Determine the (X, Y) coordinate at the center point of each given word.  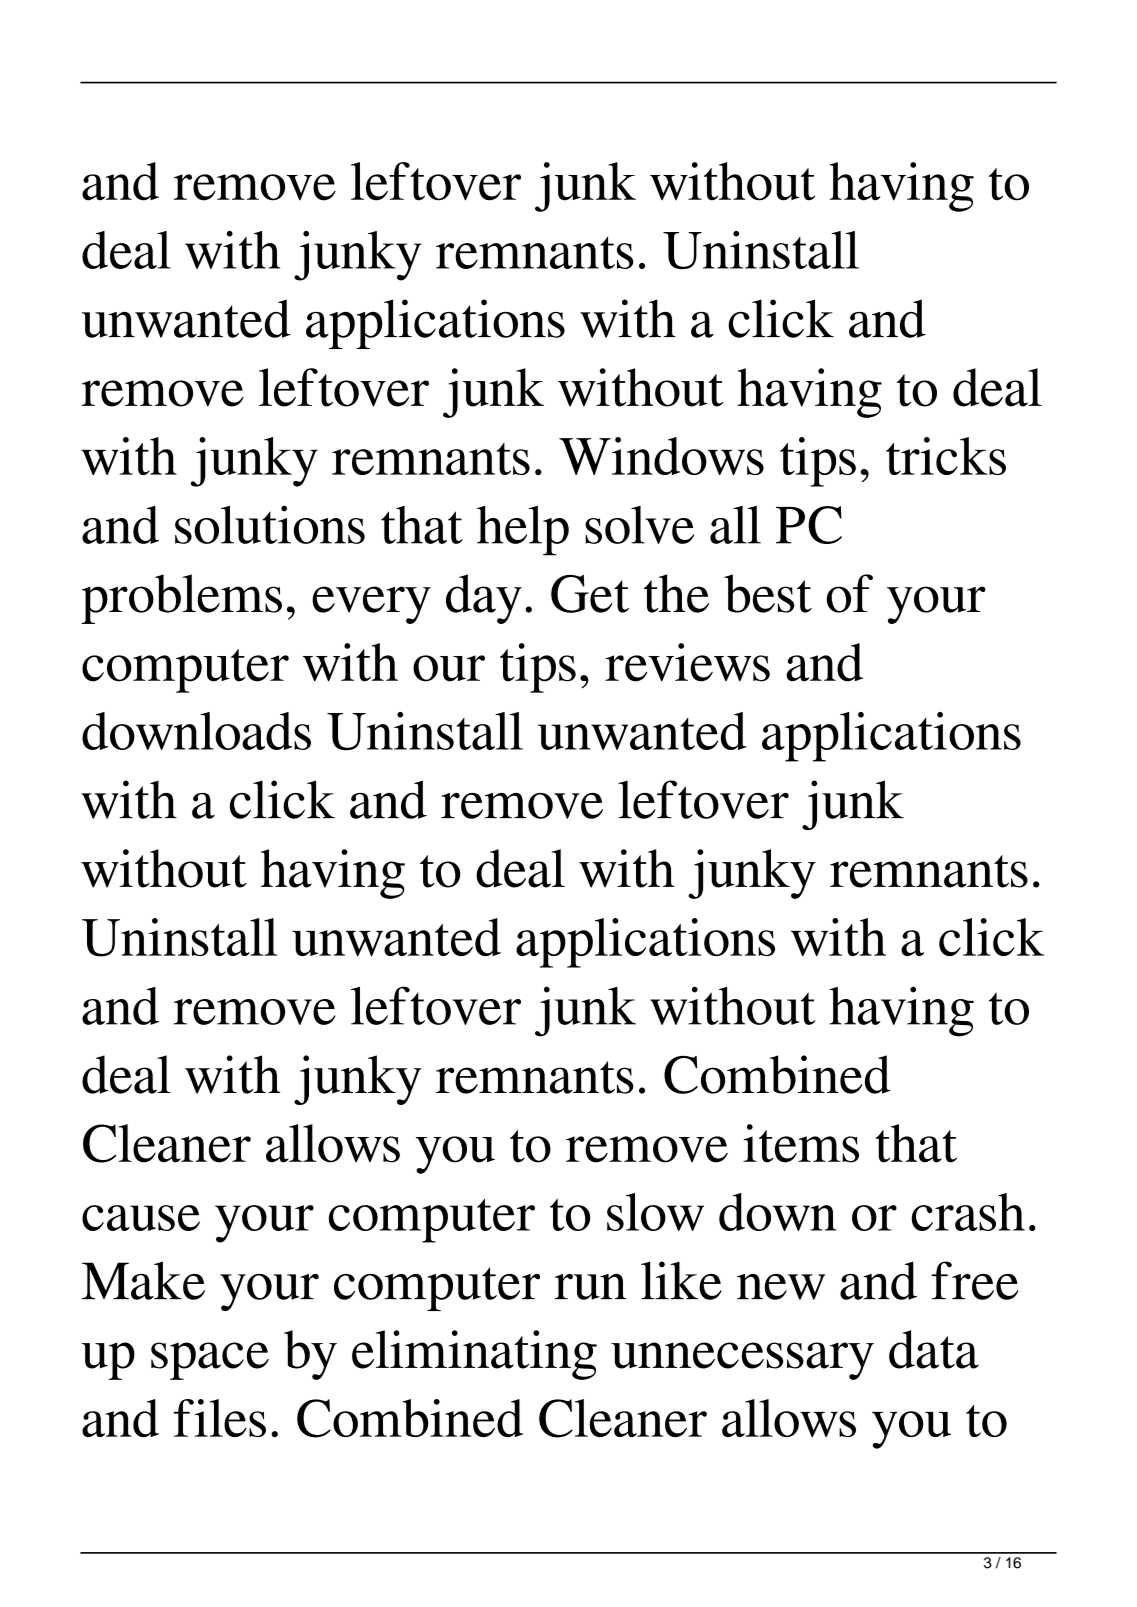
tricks (946, 456)
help (523, 531)
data (934, 1349)
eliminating (474, 1355)
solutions (270, 524)
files (220, 1418)
